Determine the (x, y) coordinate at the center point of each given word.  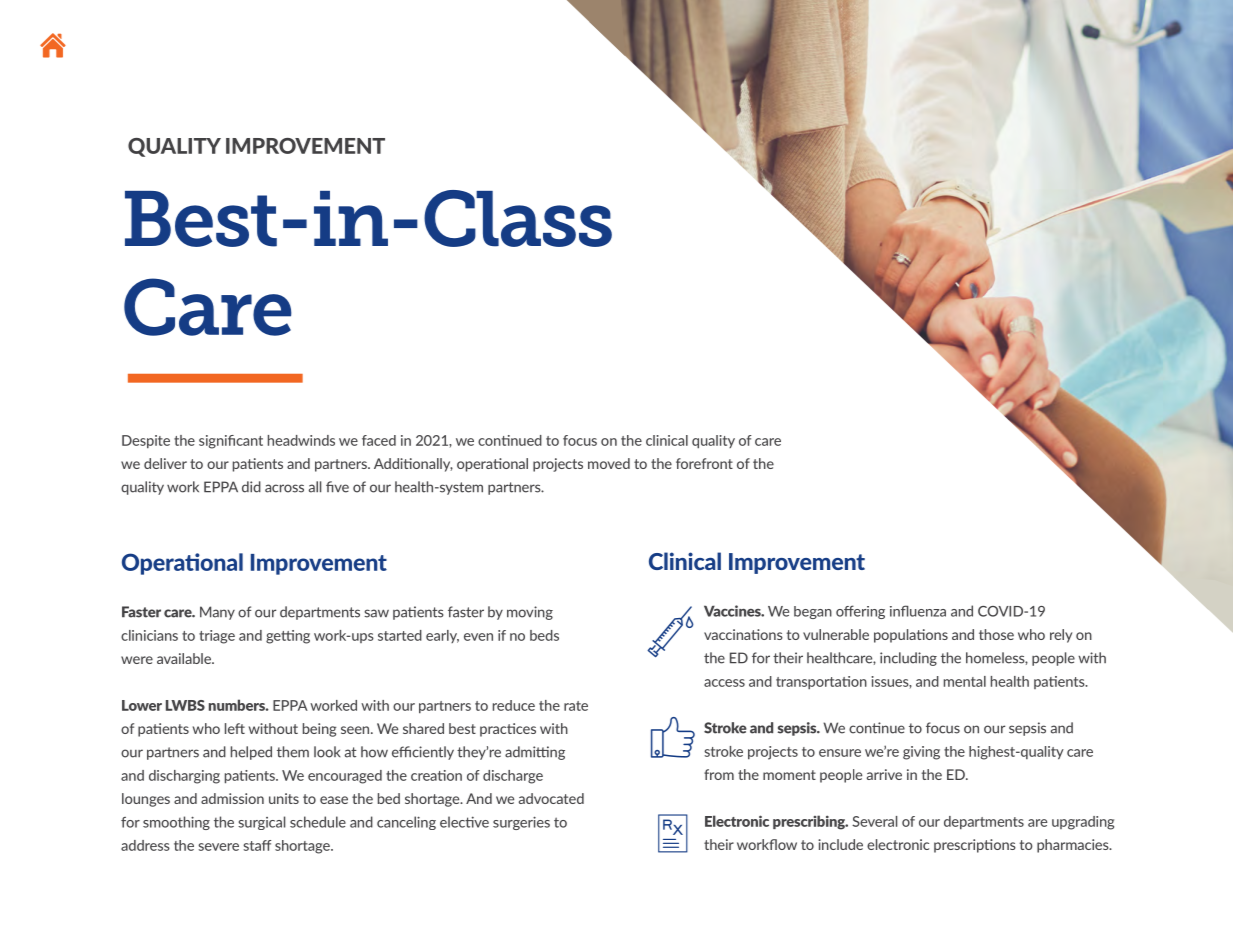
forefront (704, 463)
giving (921, 753)
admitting (535, 753)
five (337, 487)
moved (609, 463)
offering (860, 612)
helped (251, 753)
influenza (918, 611)
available (185, 658)
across (284, 488)
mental (965, 681)
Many (217, 613)
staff (257, 845)
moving (530, 613)
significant (231, 442)
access (724, 683)
